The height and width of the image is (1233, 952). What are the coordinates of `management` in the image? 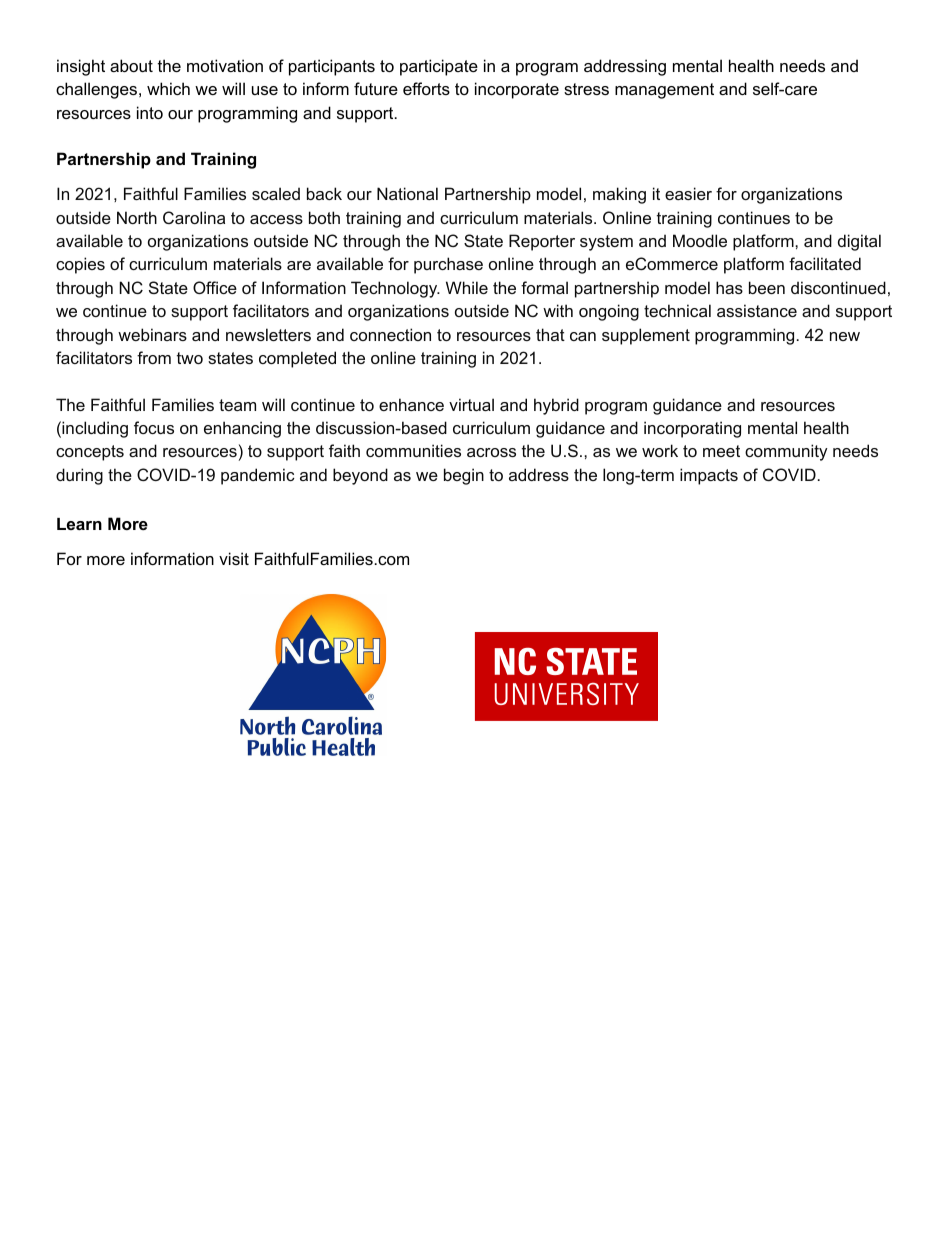 It's located at (664, 91).
